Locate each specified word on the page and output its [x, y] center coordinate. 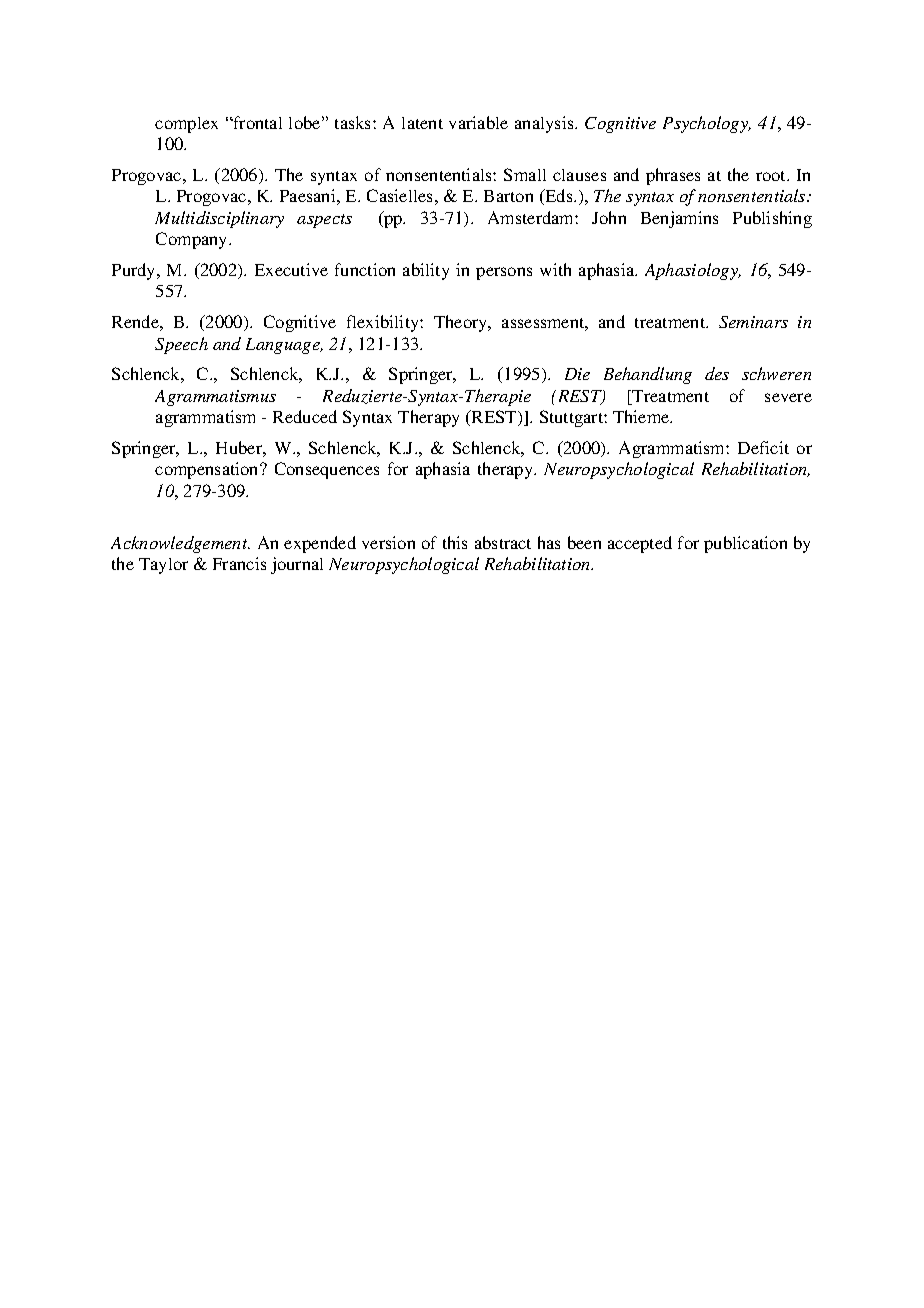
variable [478, 122]
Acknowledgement [180, 544]
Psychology [707, 124]
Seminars [753, 322]
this [455, 542]
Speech [181, 345]
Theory [462, 323]
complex [186, 125]
